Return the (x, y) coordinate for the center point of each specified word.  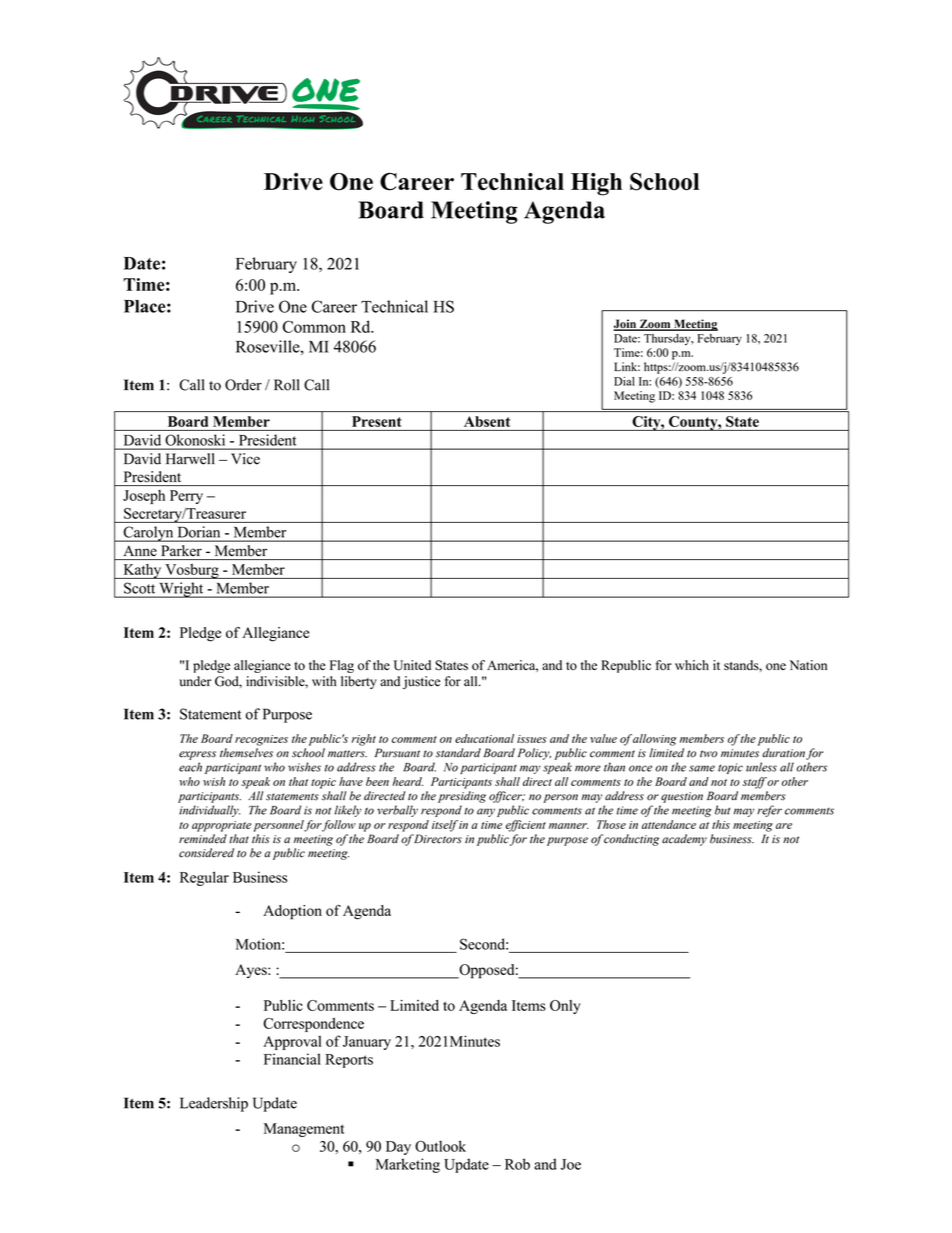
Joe (571, 1164)
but (722, 810)
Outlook (440, 1146)
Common (314, 326)
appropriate (221, 826)
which (692, 665)
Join (626, 325)
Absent (487, 421)
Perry (186, 497)
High (596, 184)
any (486, 812)
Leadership (214, 1104)
